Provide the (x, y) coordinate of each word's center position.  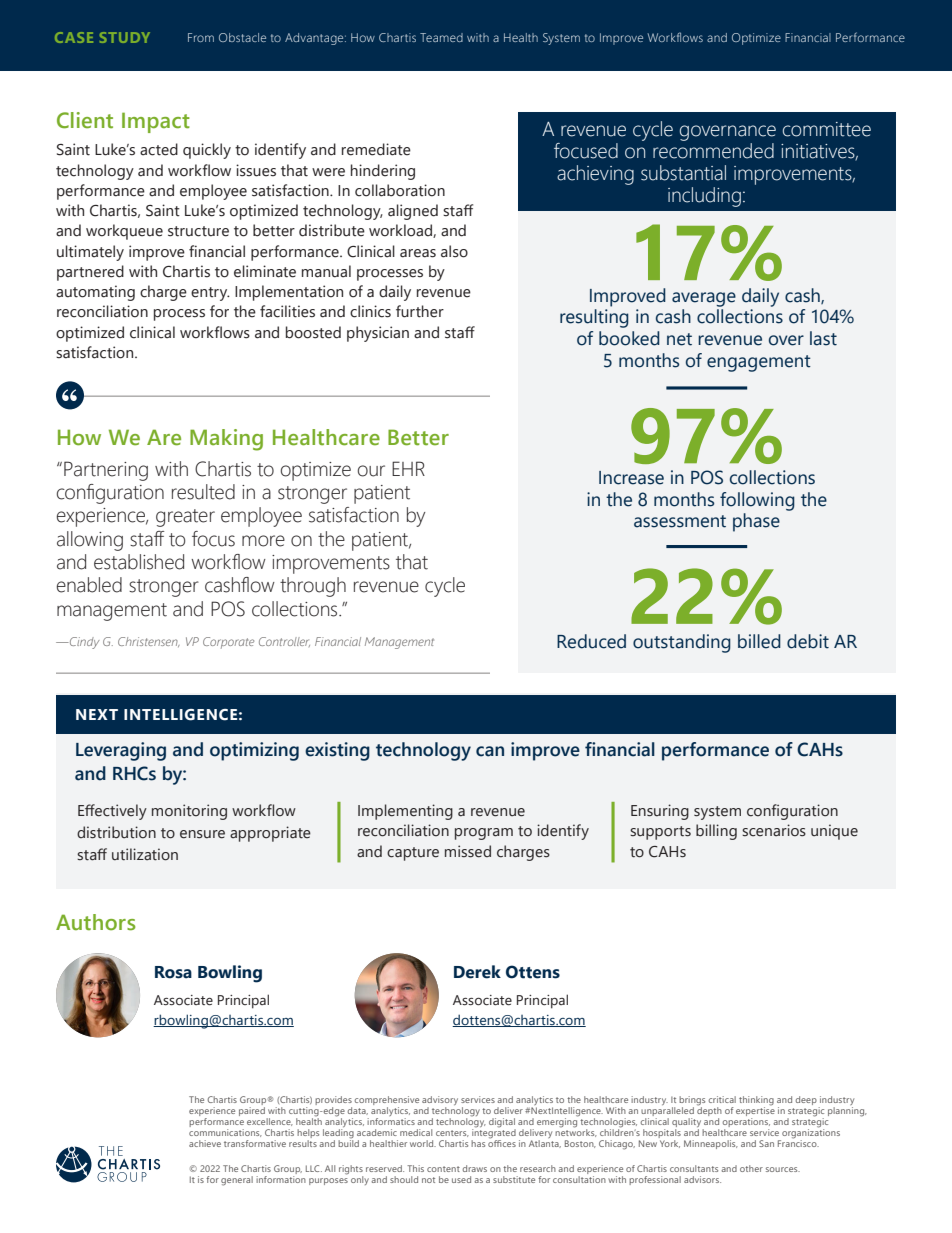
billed (759, 641)
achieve (205, 1143)
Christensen (149, 642)
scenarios (774, 830)
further (420, 311)
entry (210, 294)
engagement (759, 363)
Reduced (591, 641)
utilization (145, 854)
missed (468, 851)
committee (827, 129)
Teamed (441, 37)
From (201, 37)
